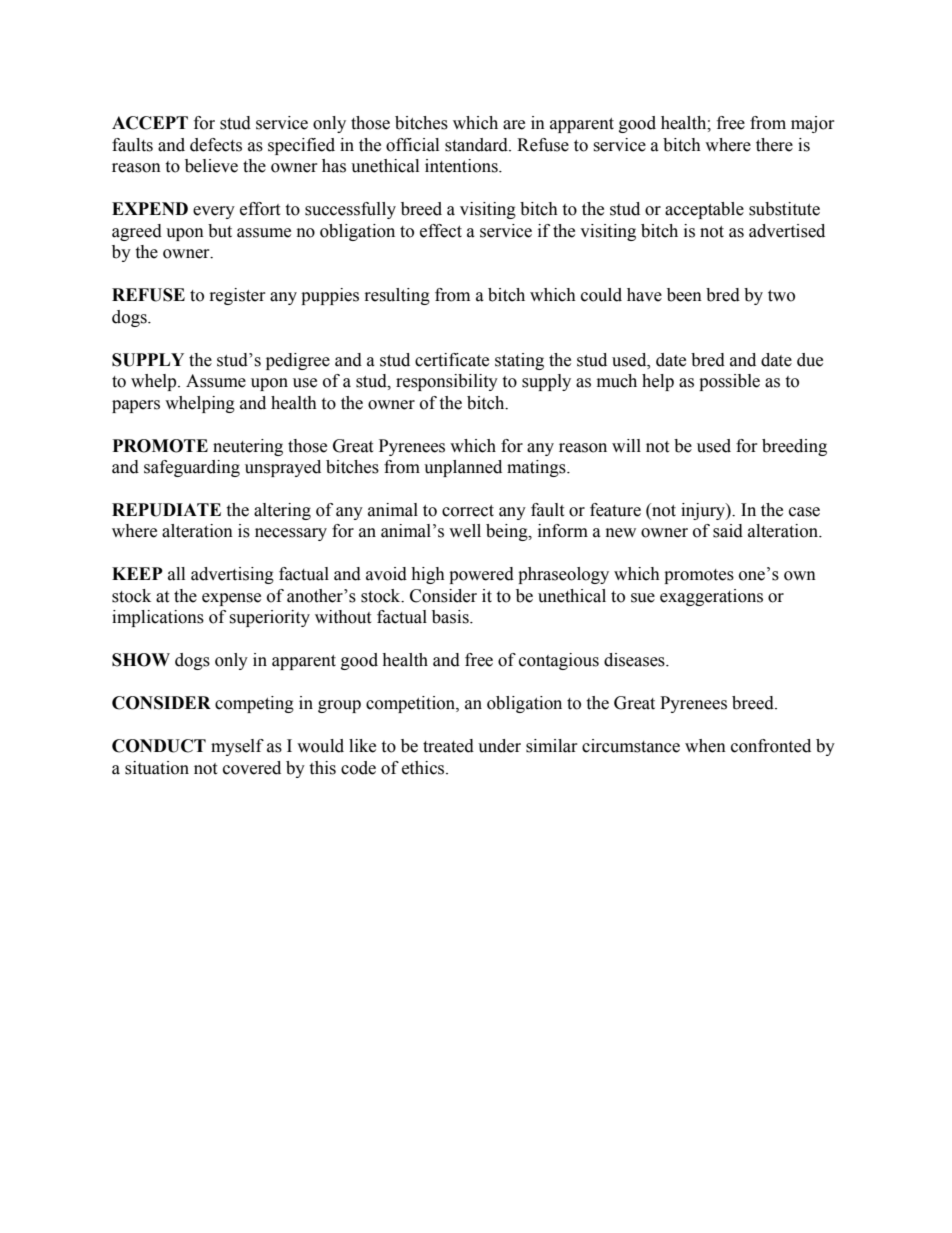  I want to click on possible, so click(729, 382).
